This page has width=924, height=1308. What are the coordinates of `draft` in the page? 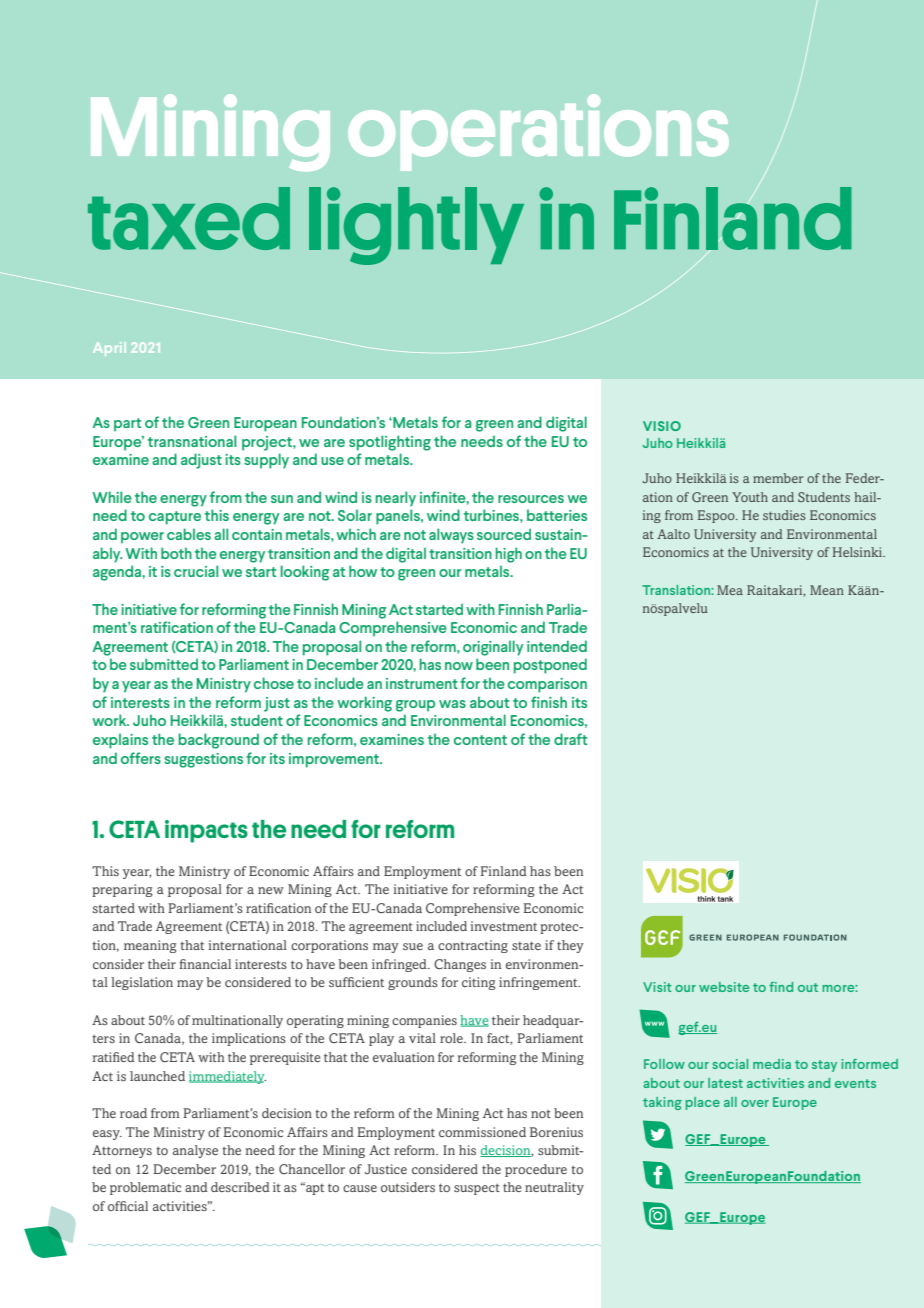 It's located at (570, 739).
